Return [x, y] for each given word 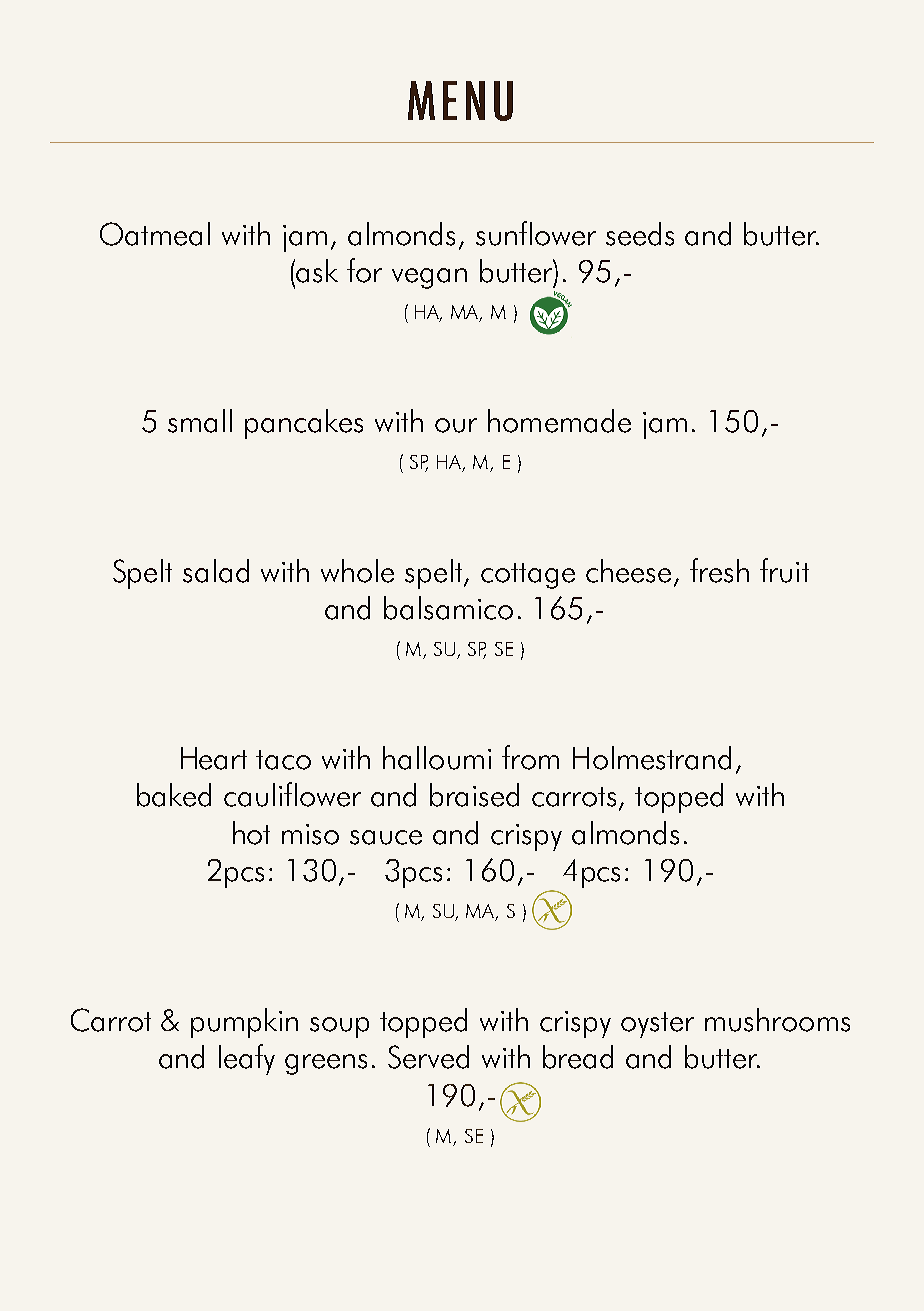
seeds [640, 234]
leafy [247, 1059]
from [530, 757]
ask [317, 271]
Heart [214, 758]
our [456, 425]
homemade [559, 421]
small [200, 421]
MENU [460, 101]
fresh [719, 570]
